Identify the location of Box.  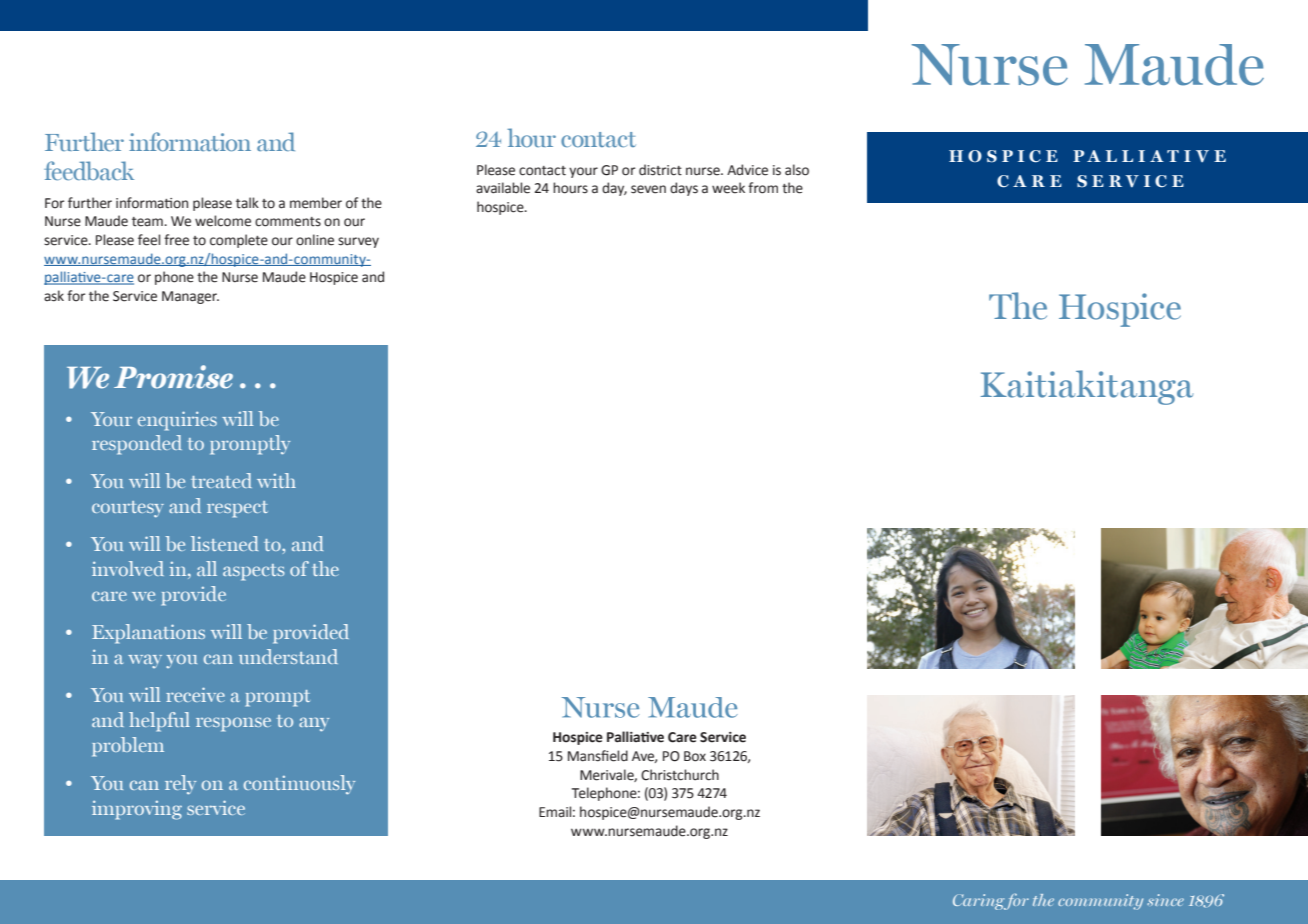
(695, 756).
